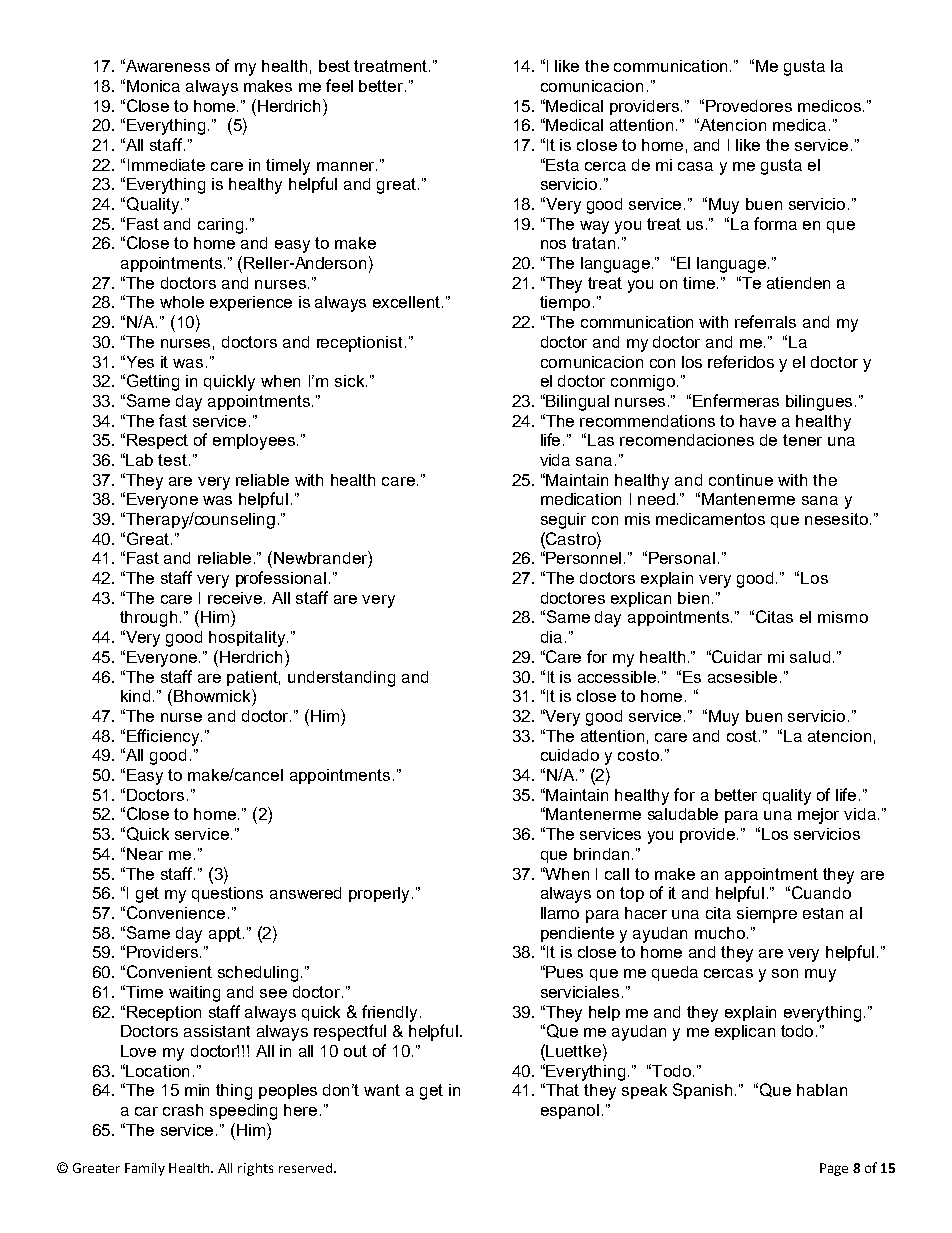 This screenshot has width=952, height=1233. What do you see at coordinates (255, 442) in the screenshot?
I see `employees` at bounding box center [255, 442].
